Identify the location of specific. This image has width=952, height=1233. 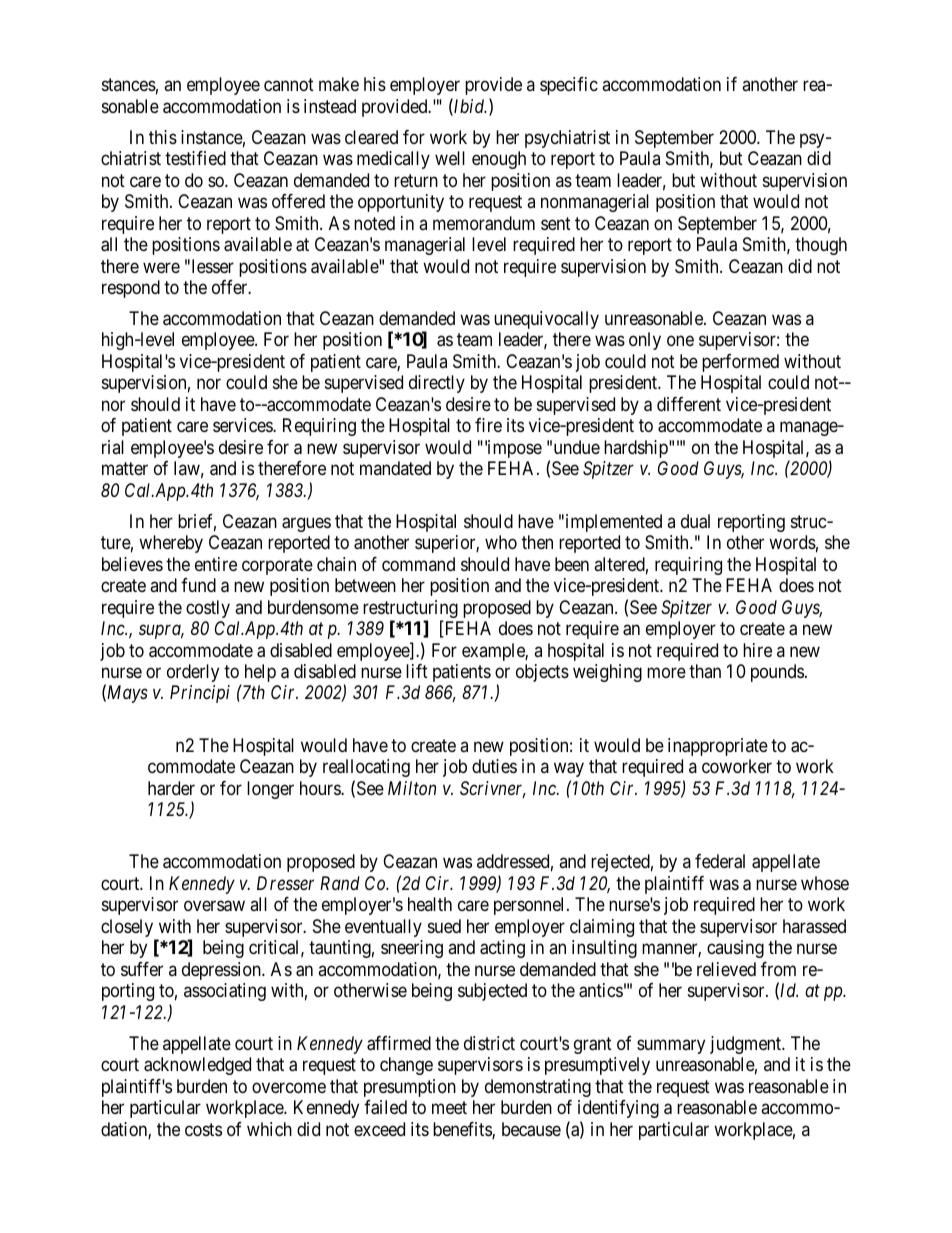
(569, 86).
